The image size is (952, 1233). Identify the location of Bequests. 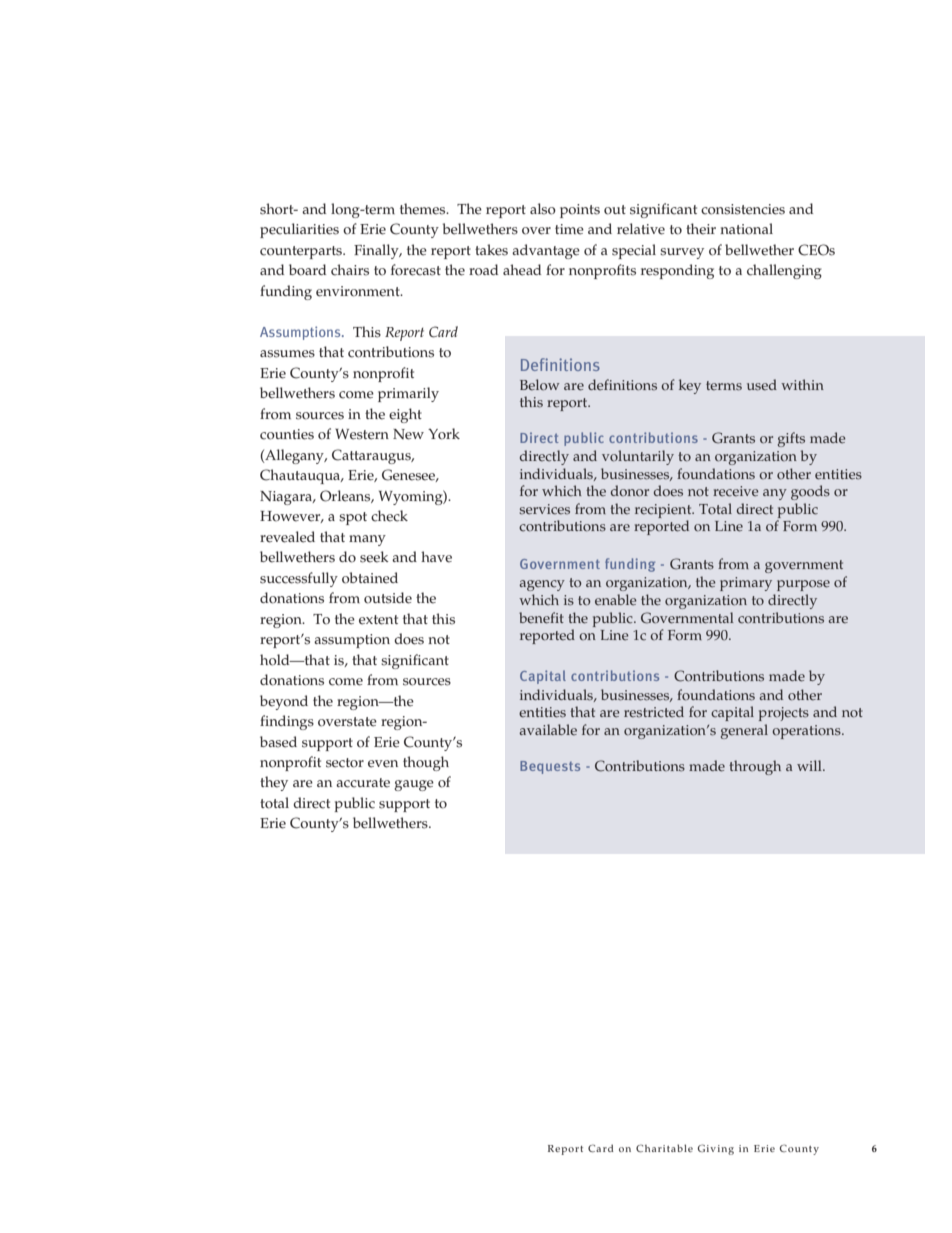
(550, 767).
